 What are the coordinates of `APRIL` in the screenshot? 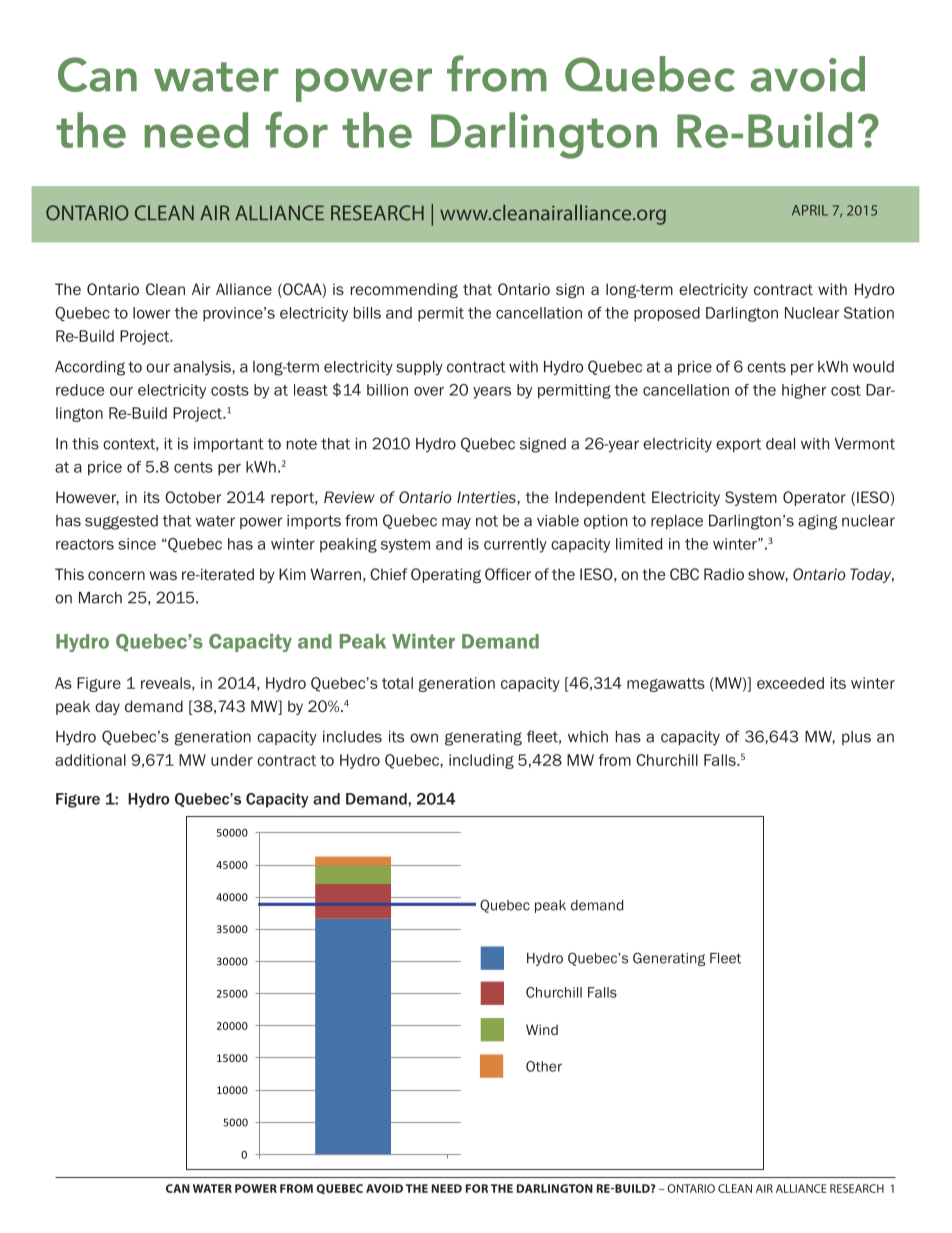 It's located at (810, 210).
